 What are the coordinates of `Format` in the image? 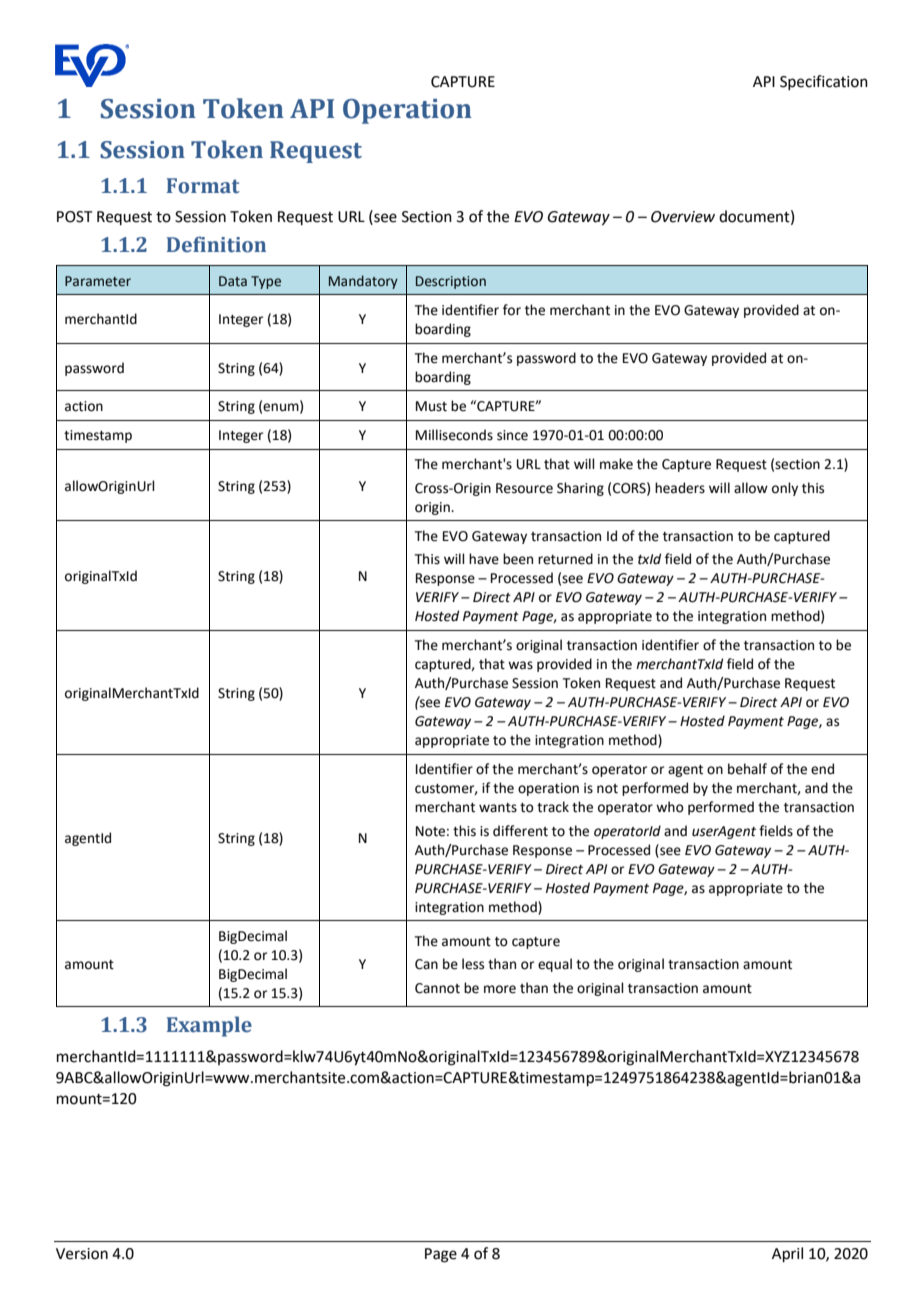 It's located at (203, 186).
